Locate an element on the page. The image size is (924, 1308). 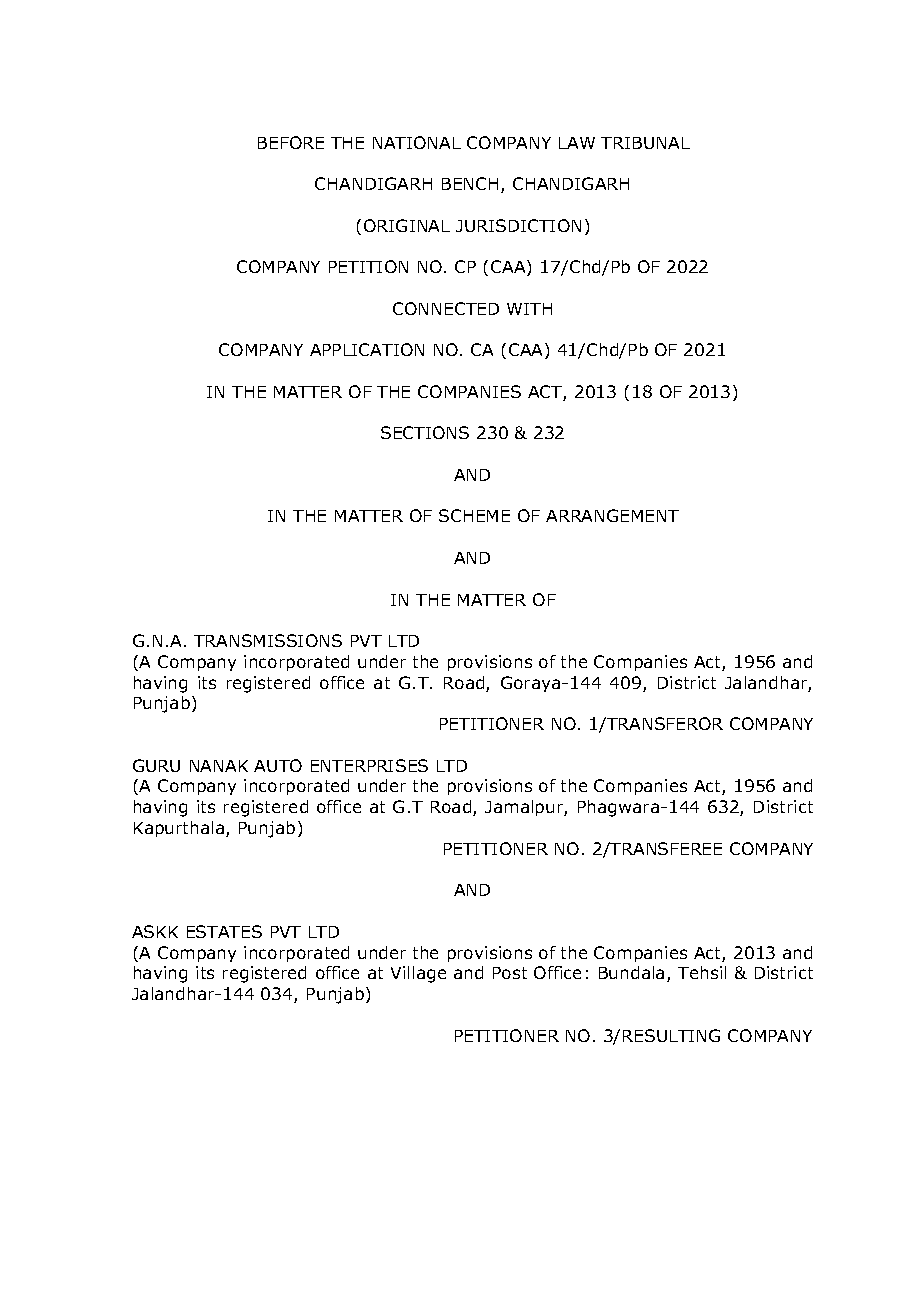
NANAK is located at coordinates (219, 766).
